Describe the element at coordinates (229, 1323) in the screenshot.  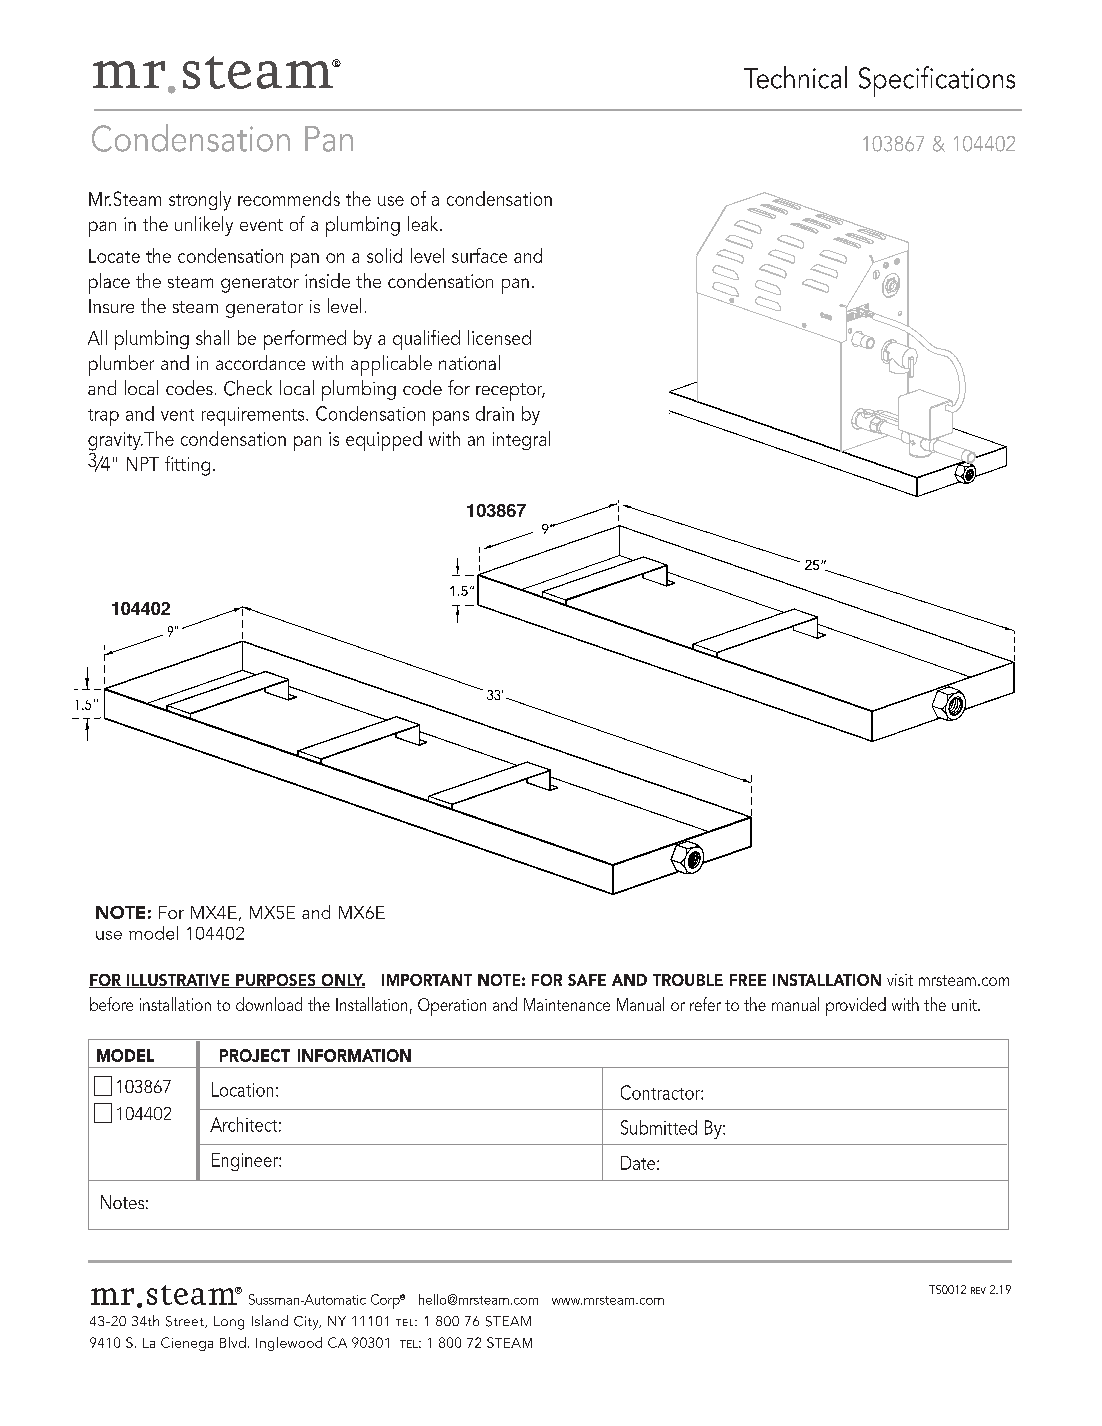
I see `Long` at that location.
